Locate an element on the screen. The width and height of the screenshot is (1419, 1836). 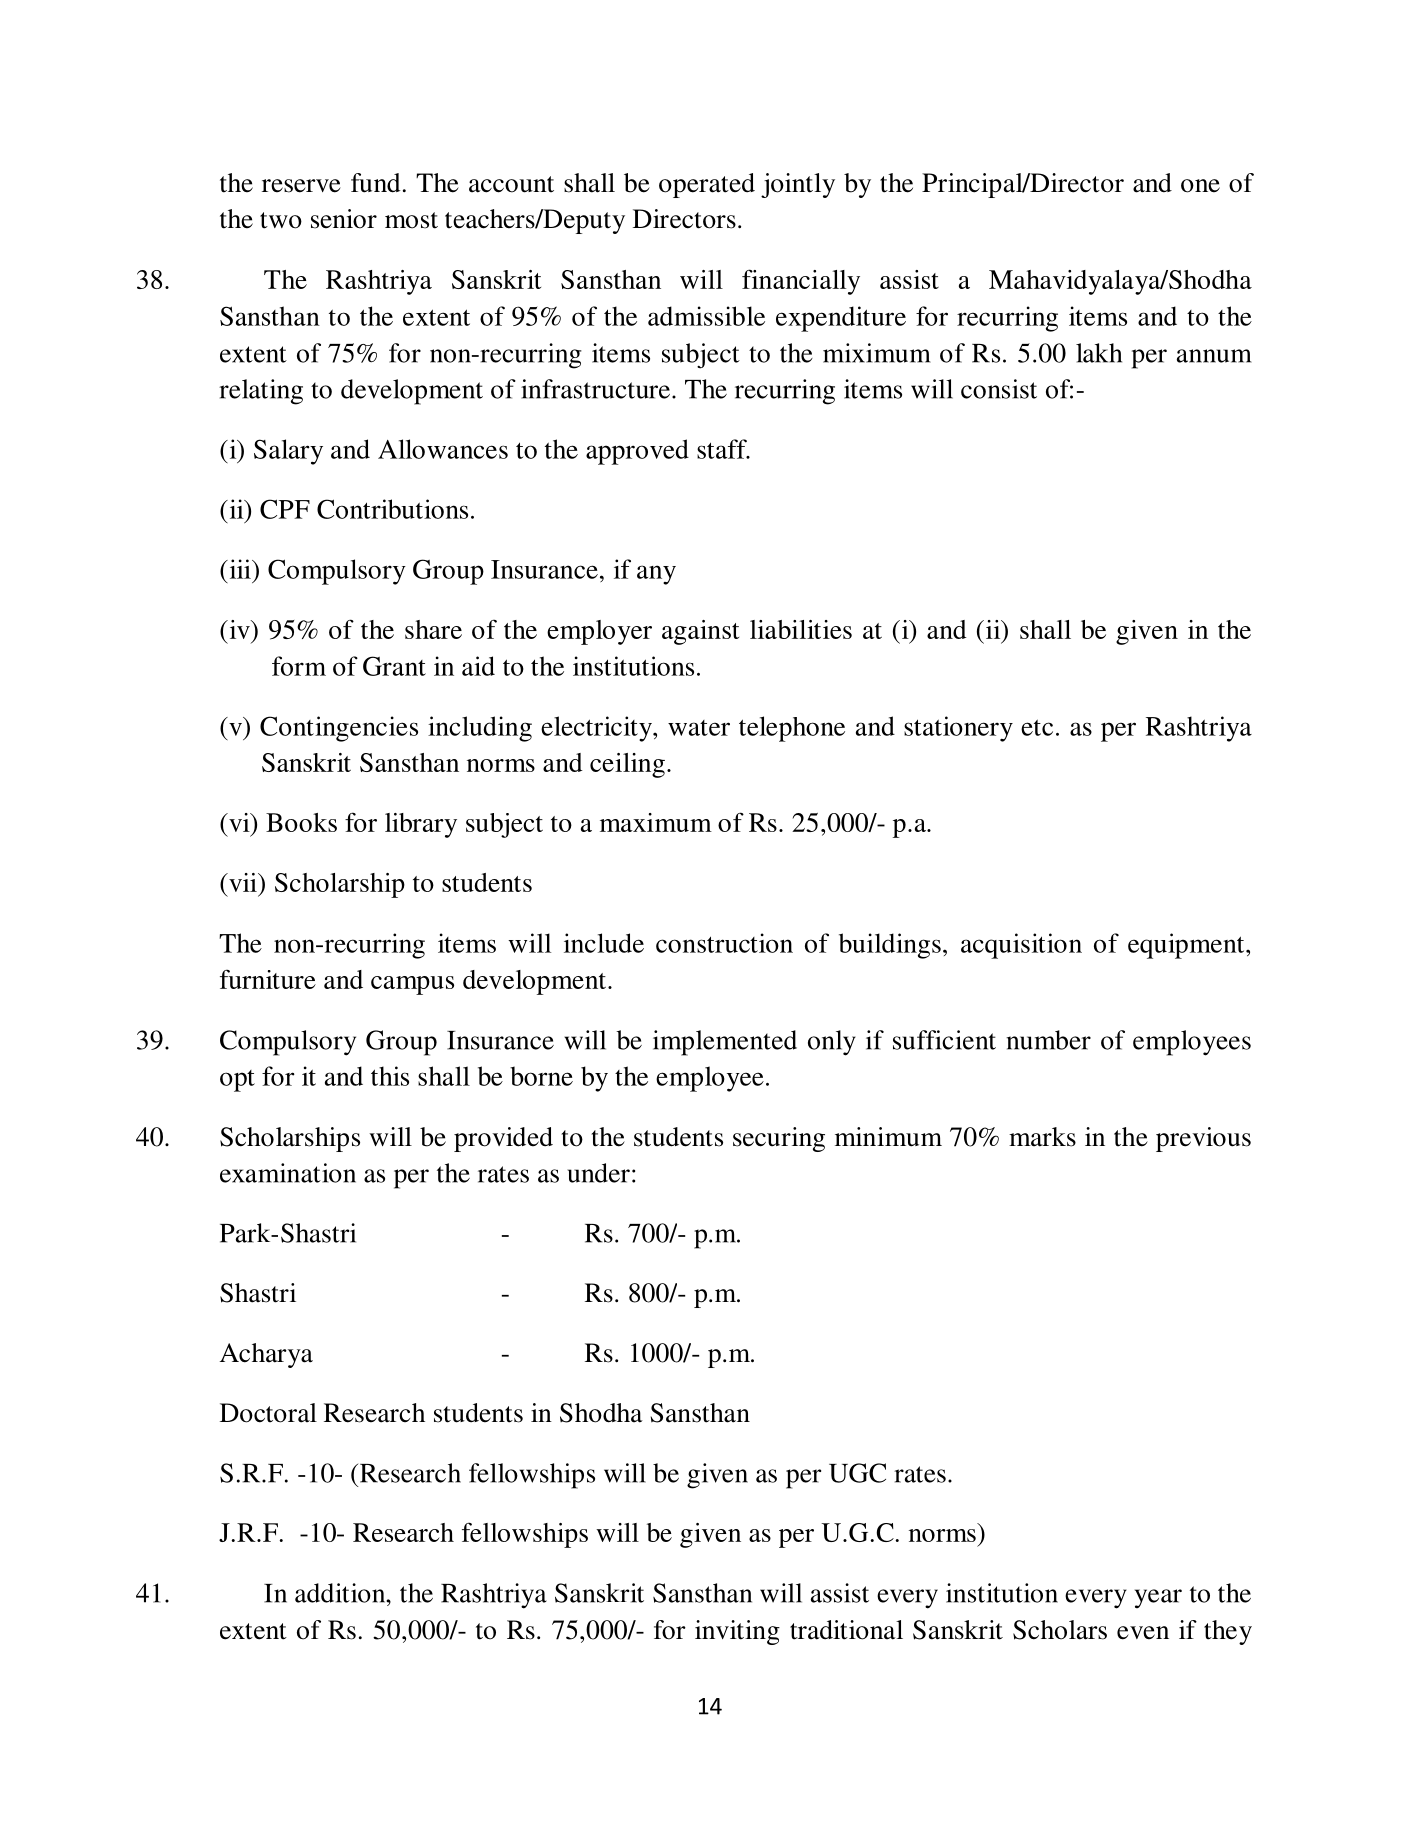
Doctoral is located at coordinates (268, 1413).
